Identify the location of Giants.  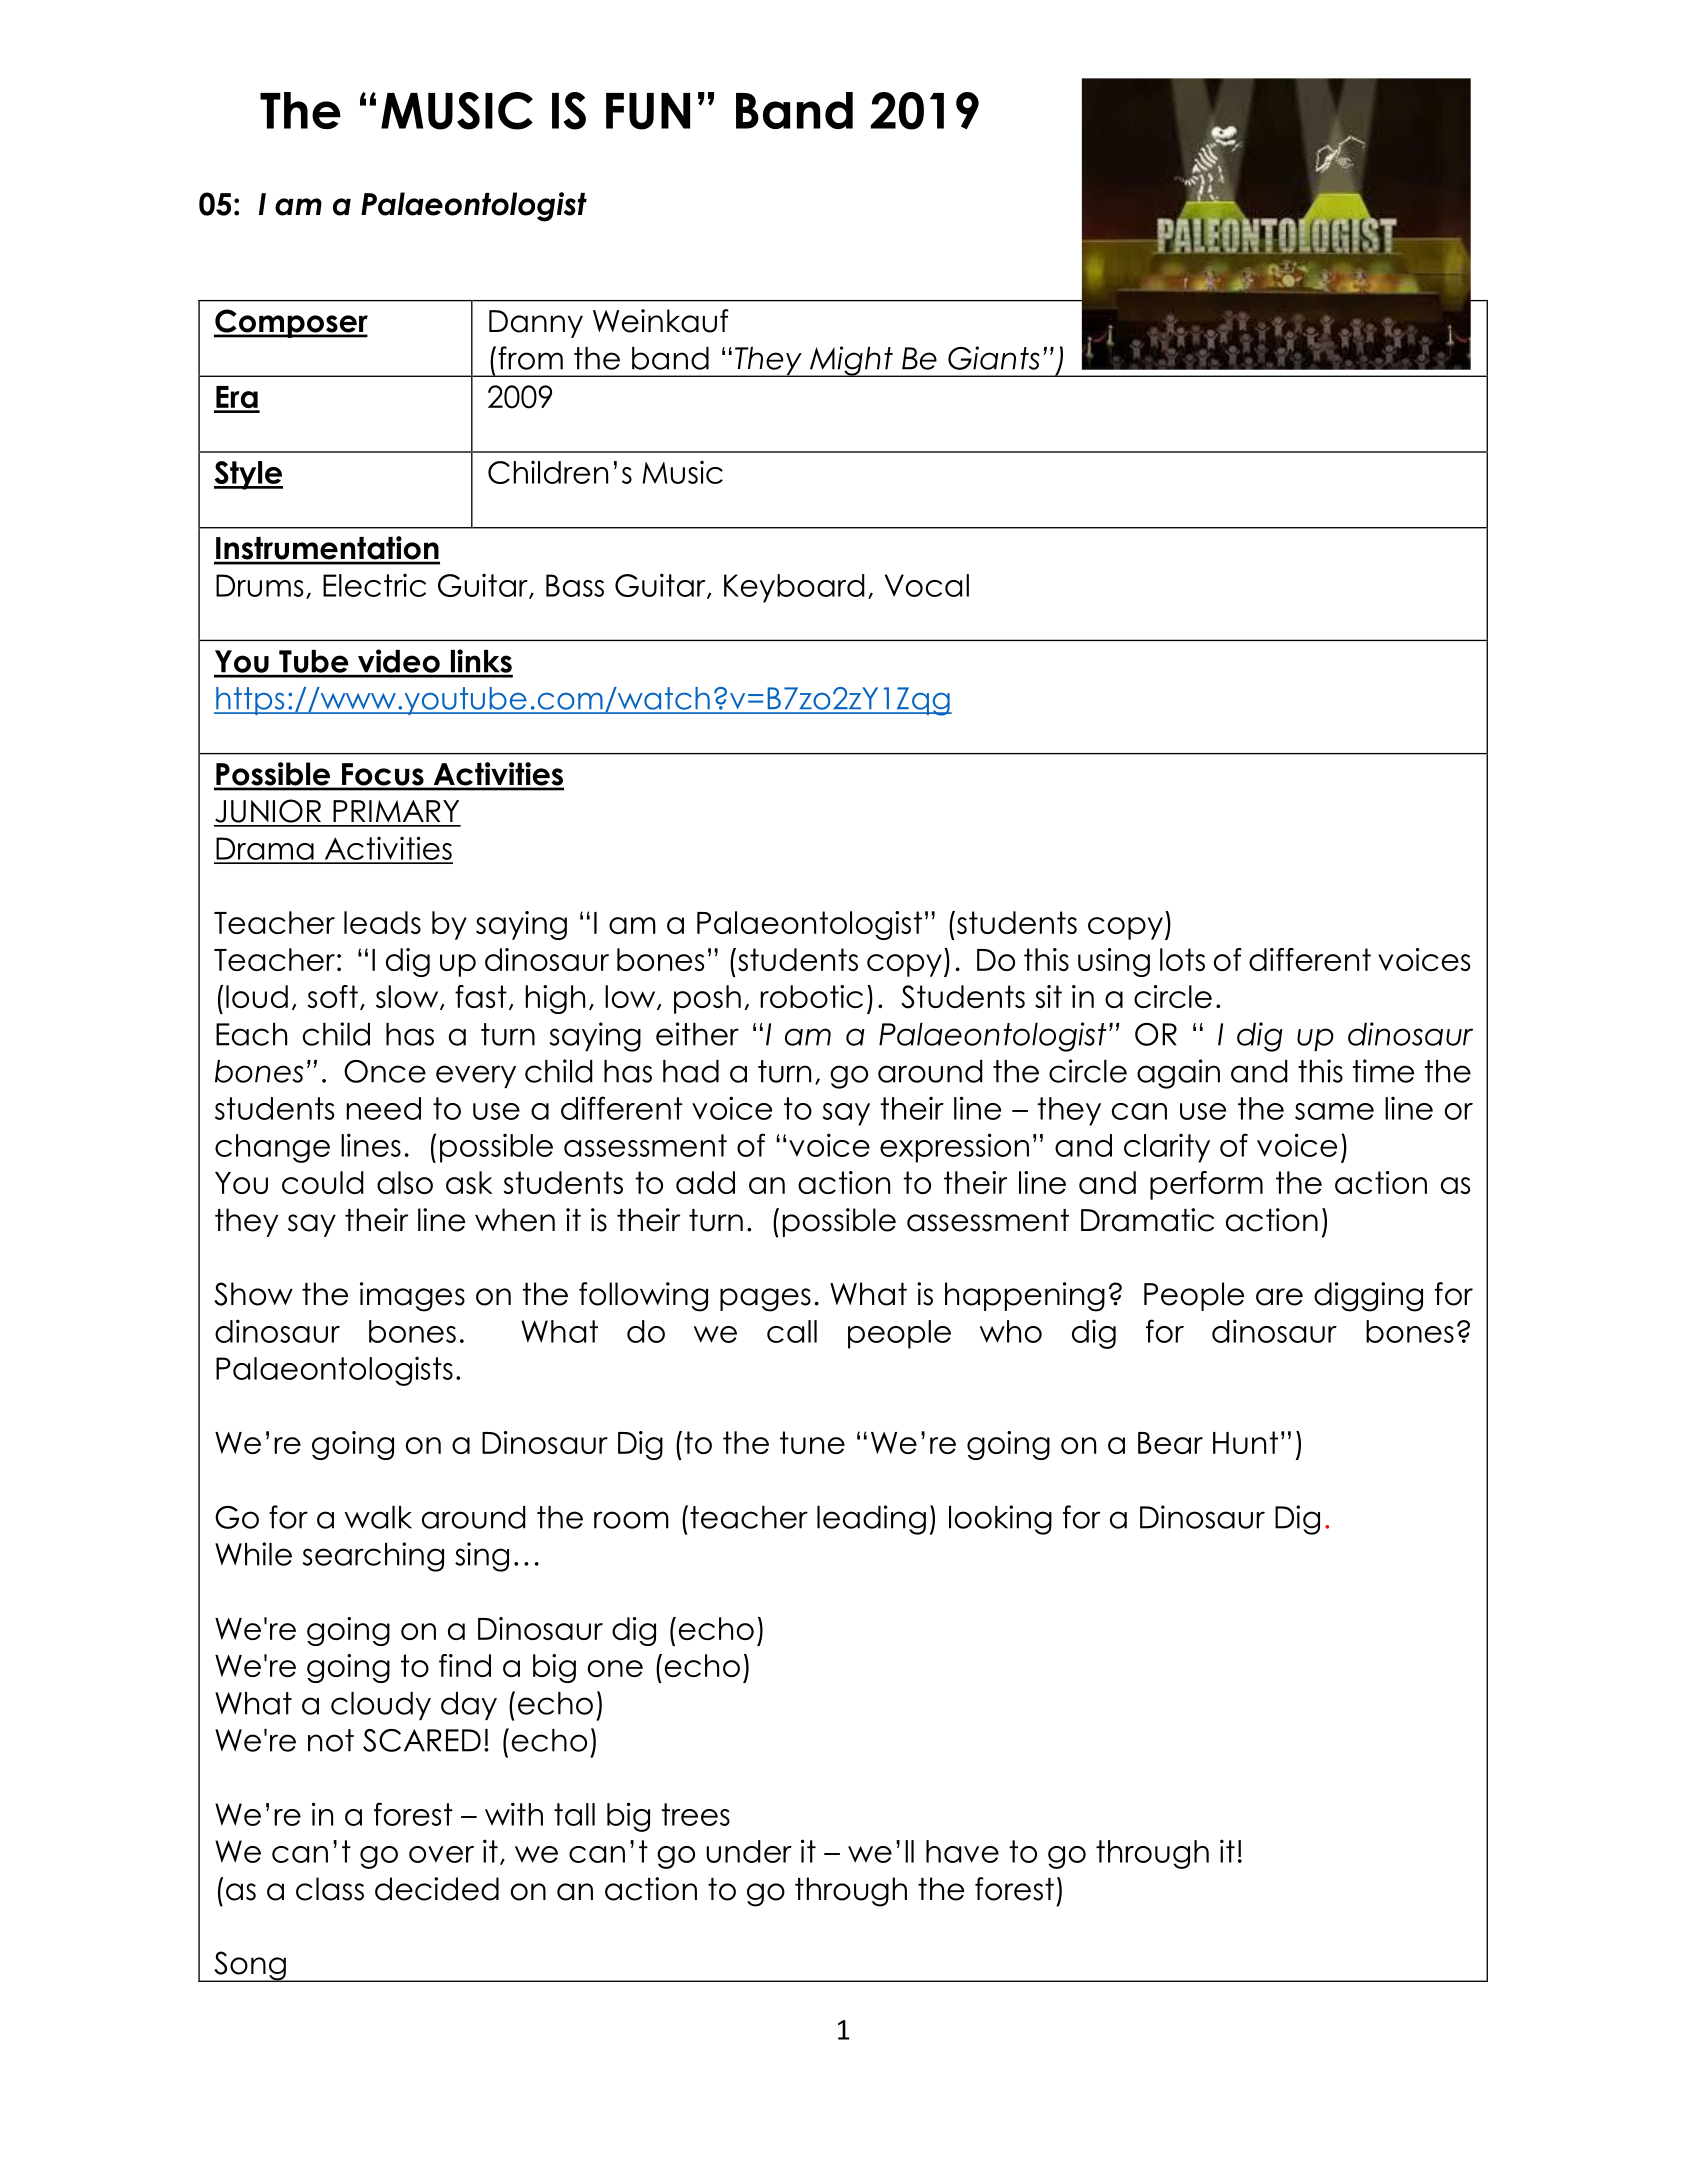
(994, 358).
